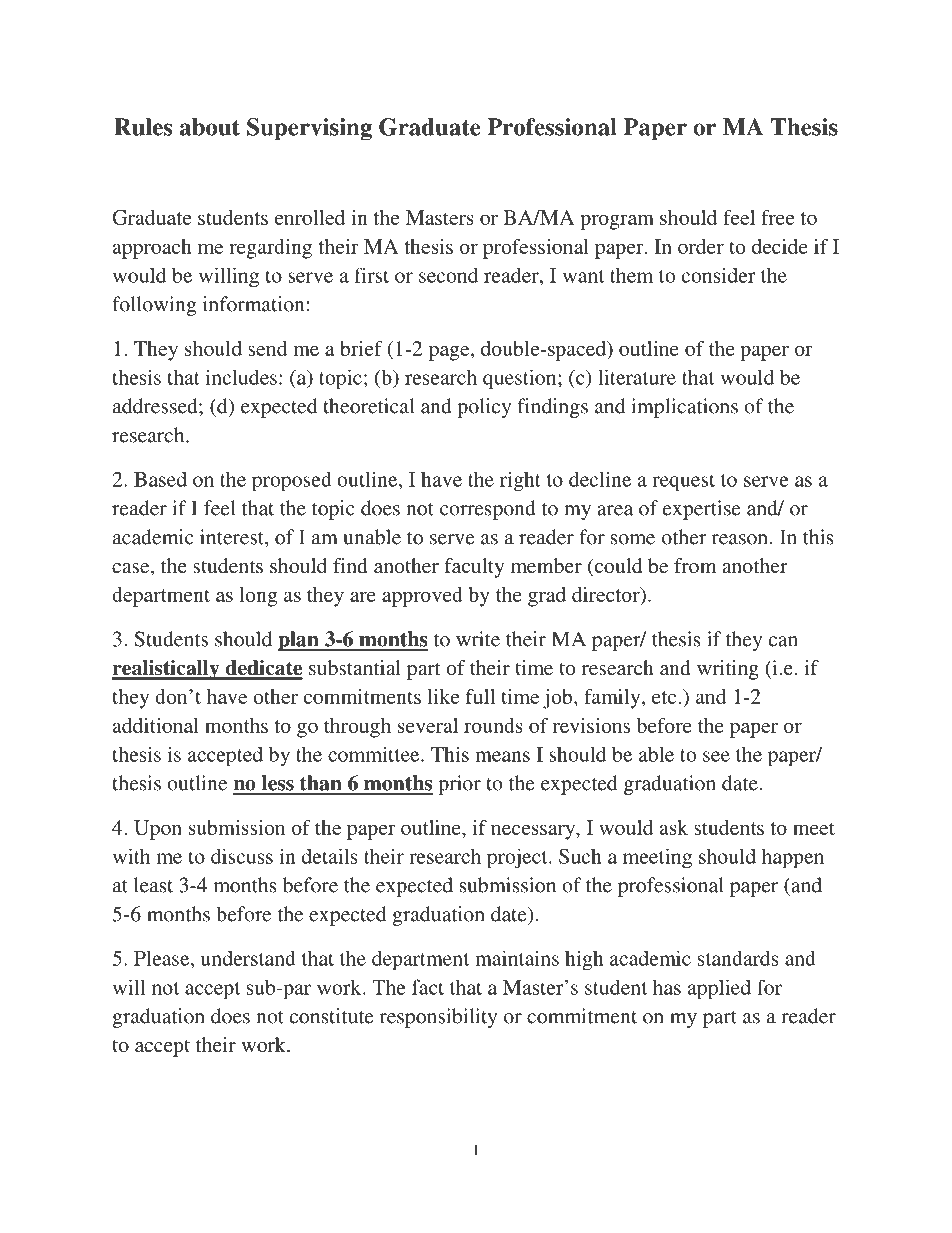 Image resolution: width=952 pixels, height=1233 pixels. What do you see at coordinates (428, 987) in the screenshot?
I see `fact` at bounding box center [428, 987].
